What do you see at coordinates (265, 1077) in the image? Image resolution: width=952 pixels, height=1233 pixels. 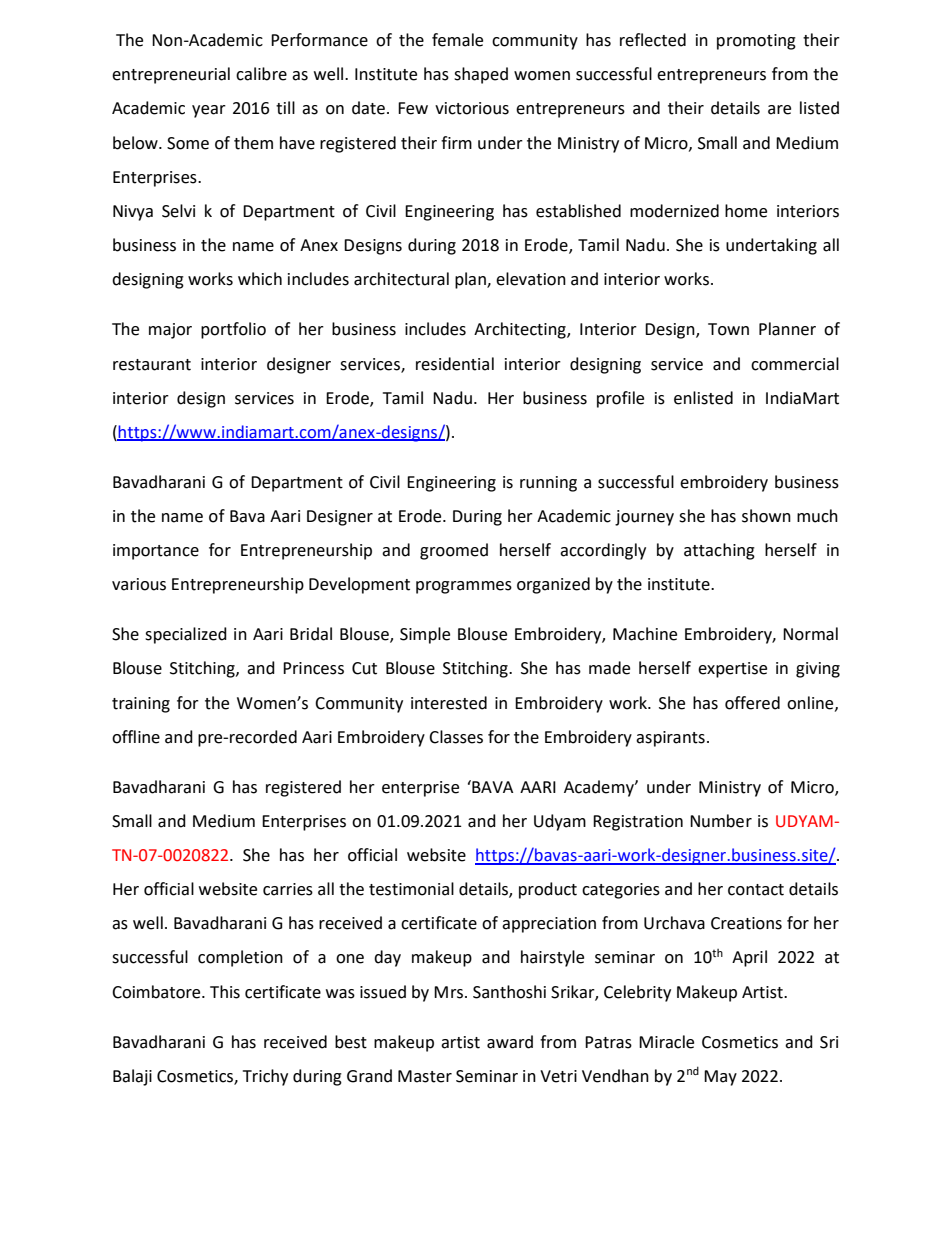 I see `Trichy` at bounding box center [265, 1077].
